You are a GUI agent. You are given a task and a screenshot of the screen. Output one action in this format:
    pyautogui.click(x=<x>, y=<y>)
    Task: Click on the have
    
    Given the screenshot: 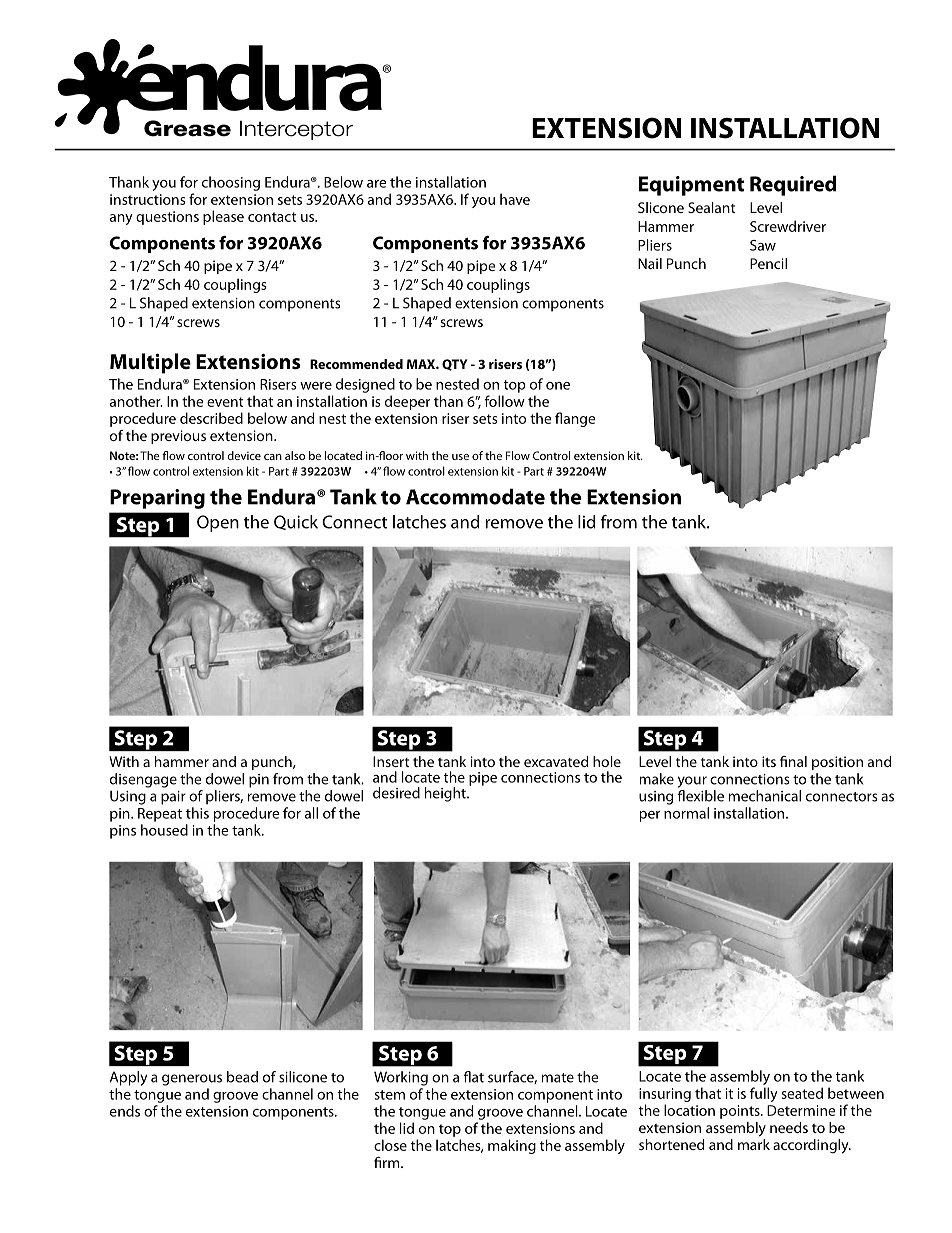 What is the action you would take?
    pyautogui.click(x=515, y=199)
